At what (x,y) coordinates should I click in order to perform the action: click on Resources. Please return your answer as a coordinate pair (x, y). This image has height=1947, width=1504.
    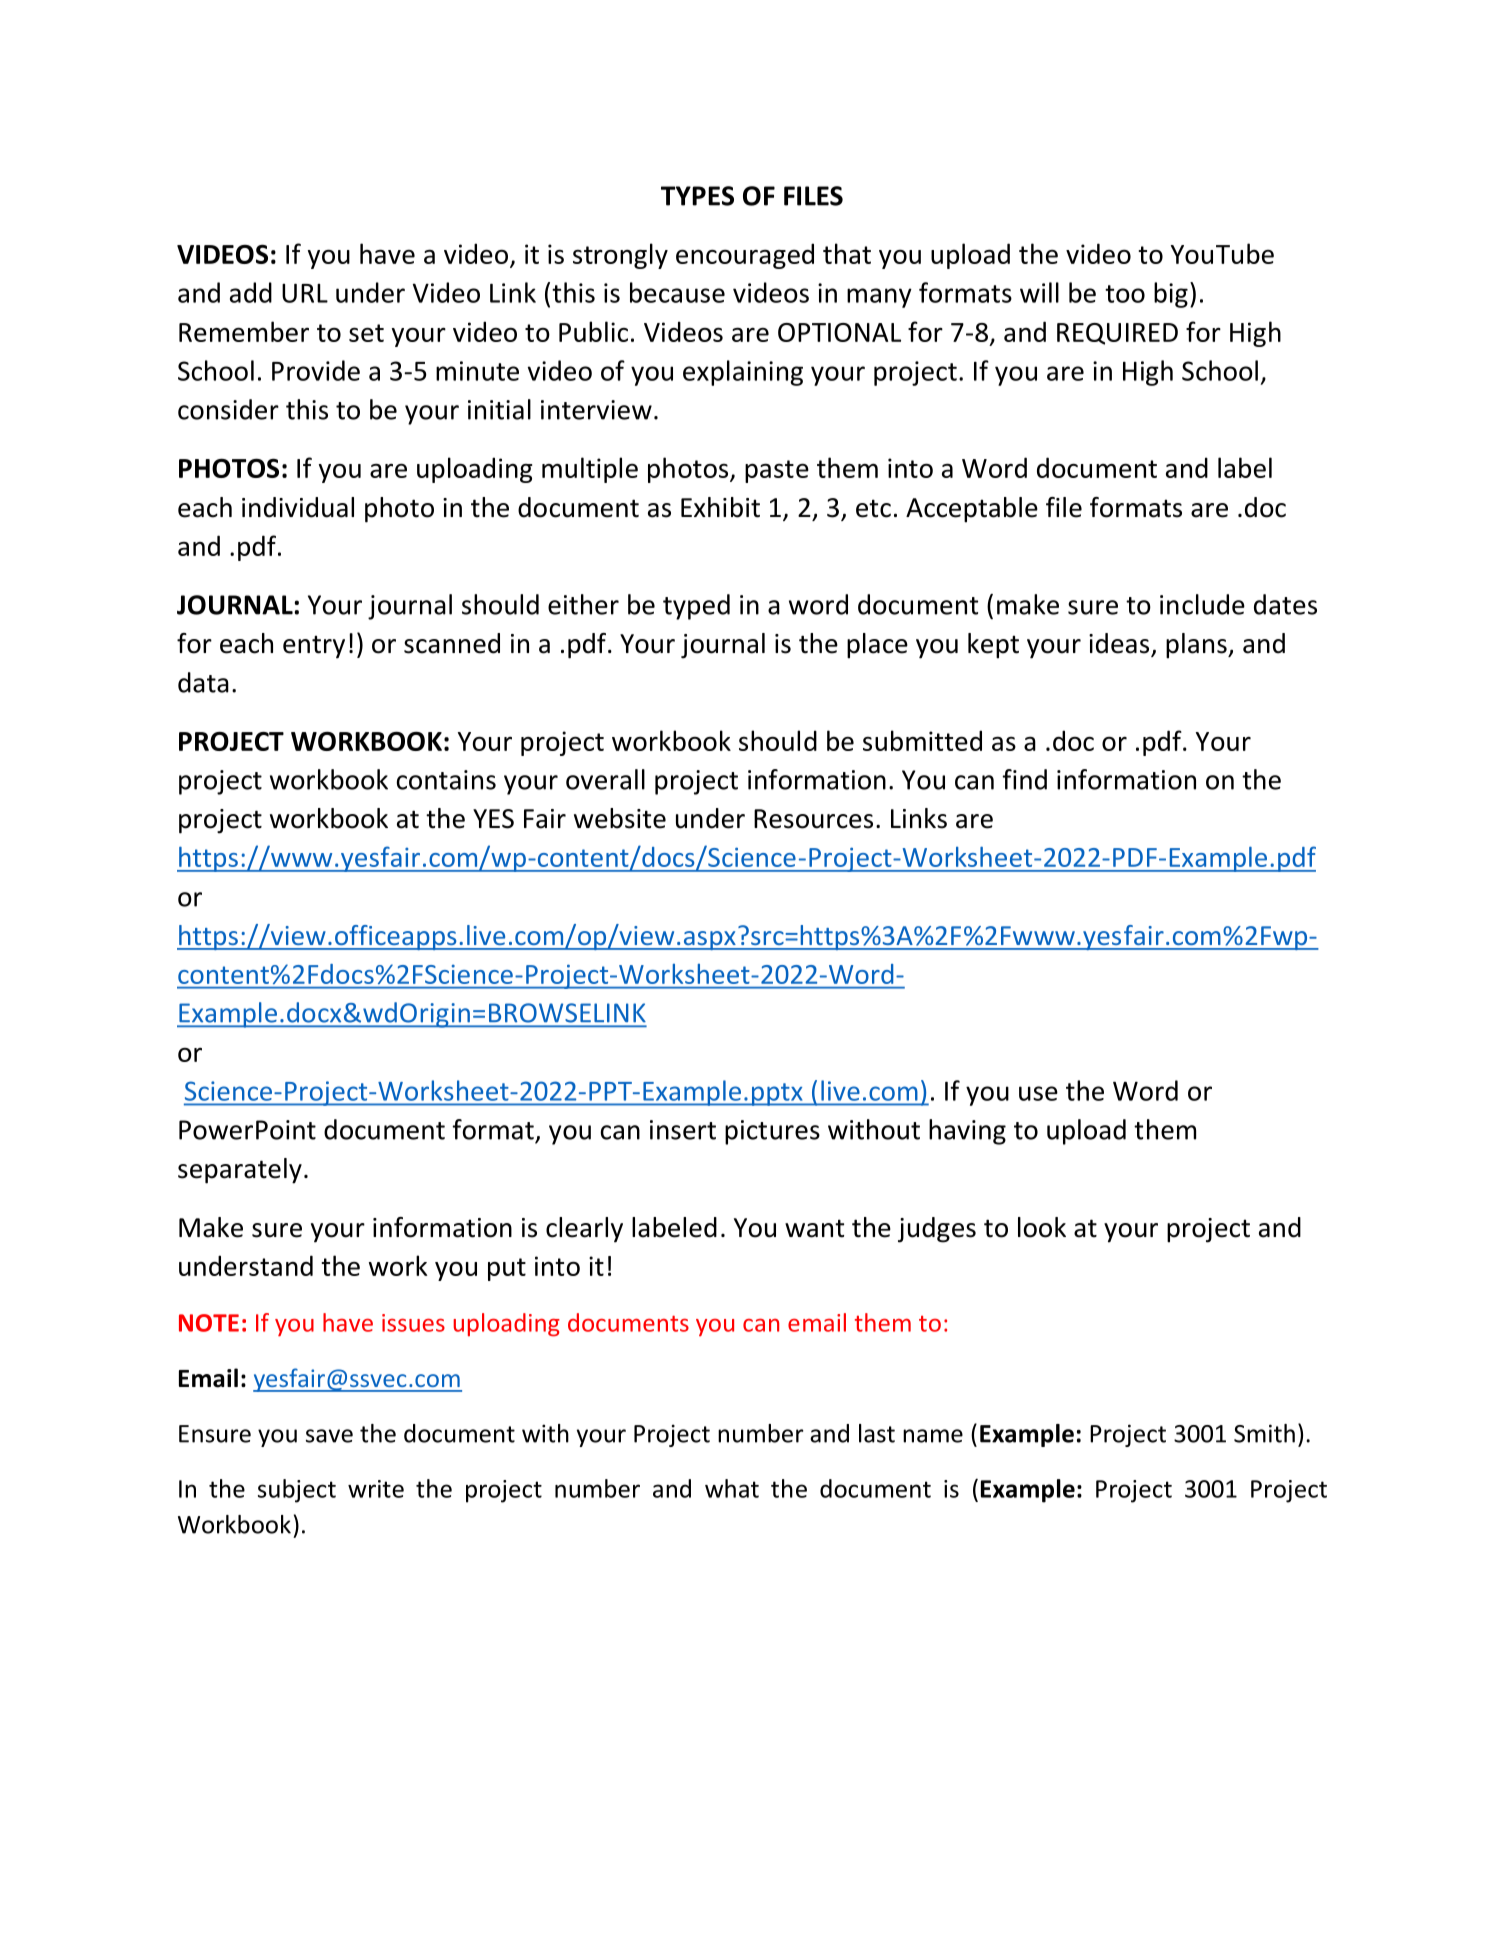
    Looking at the image, I should click on (813, 819).
